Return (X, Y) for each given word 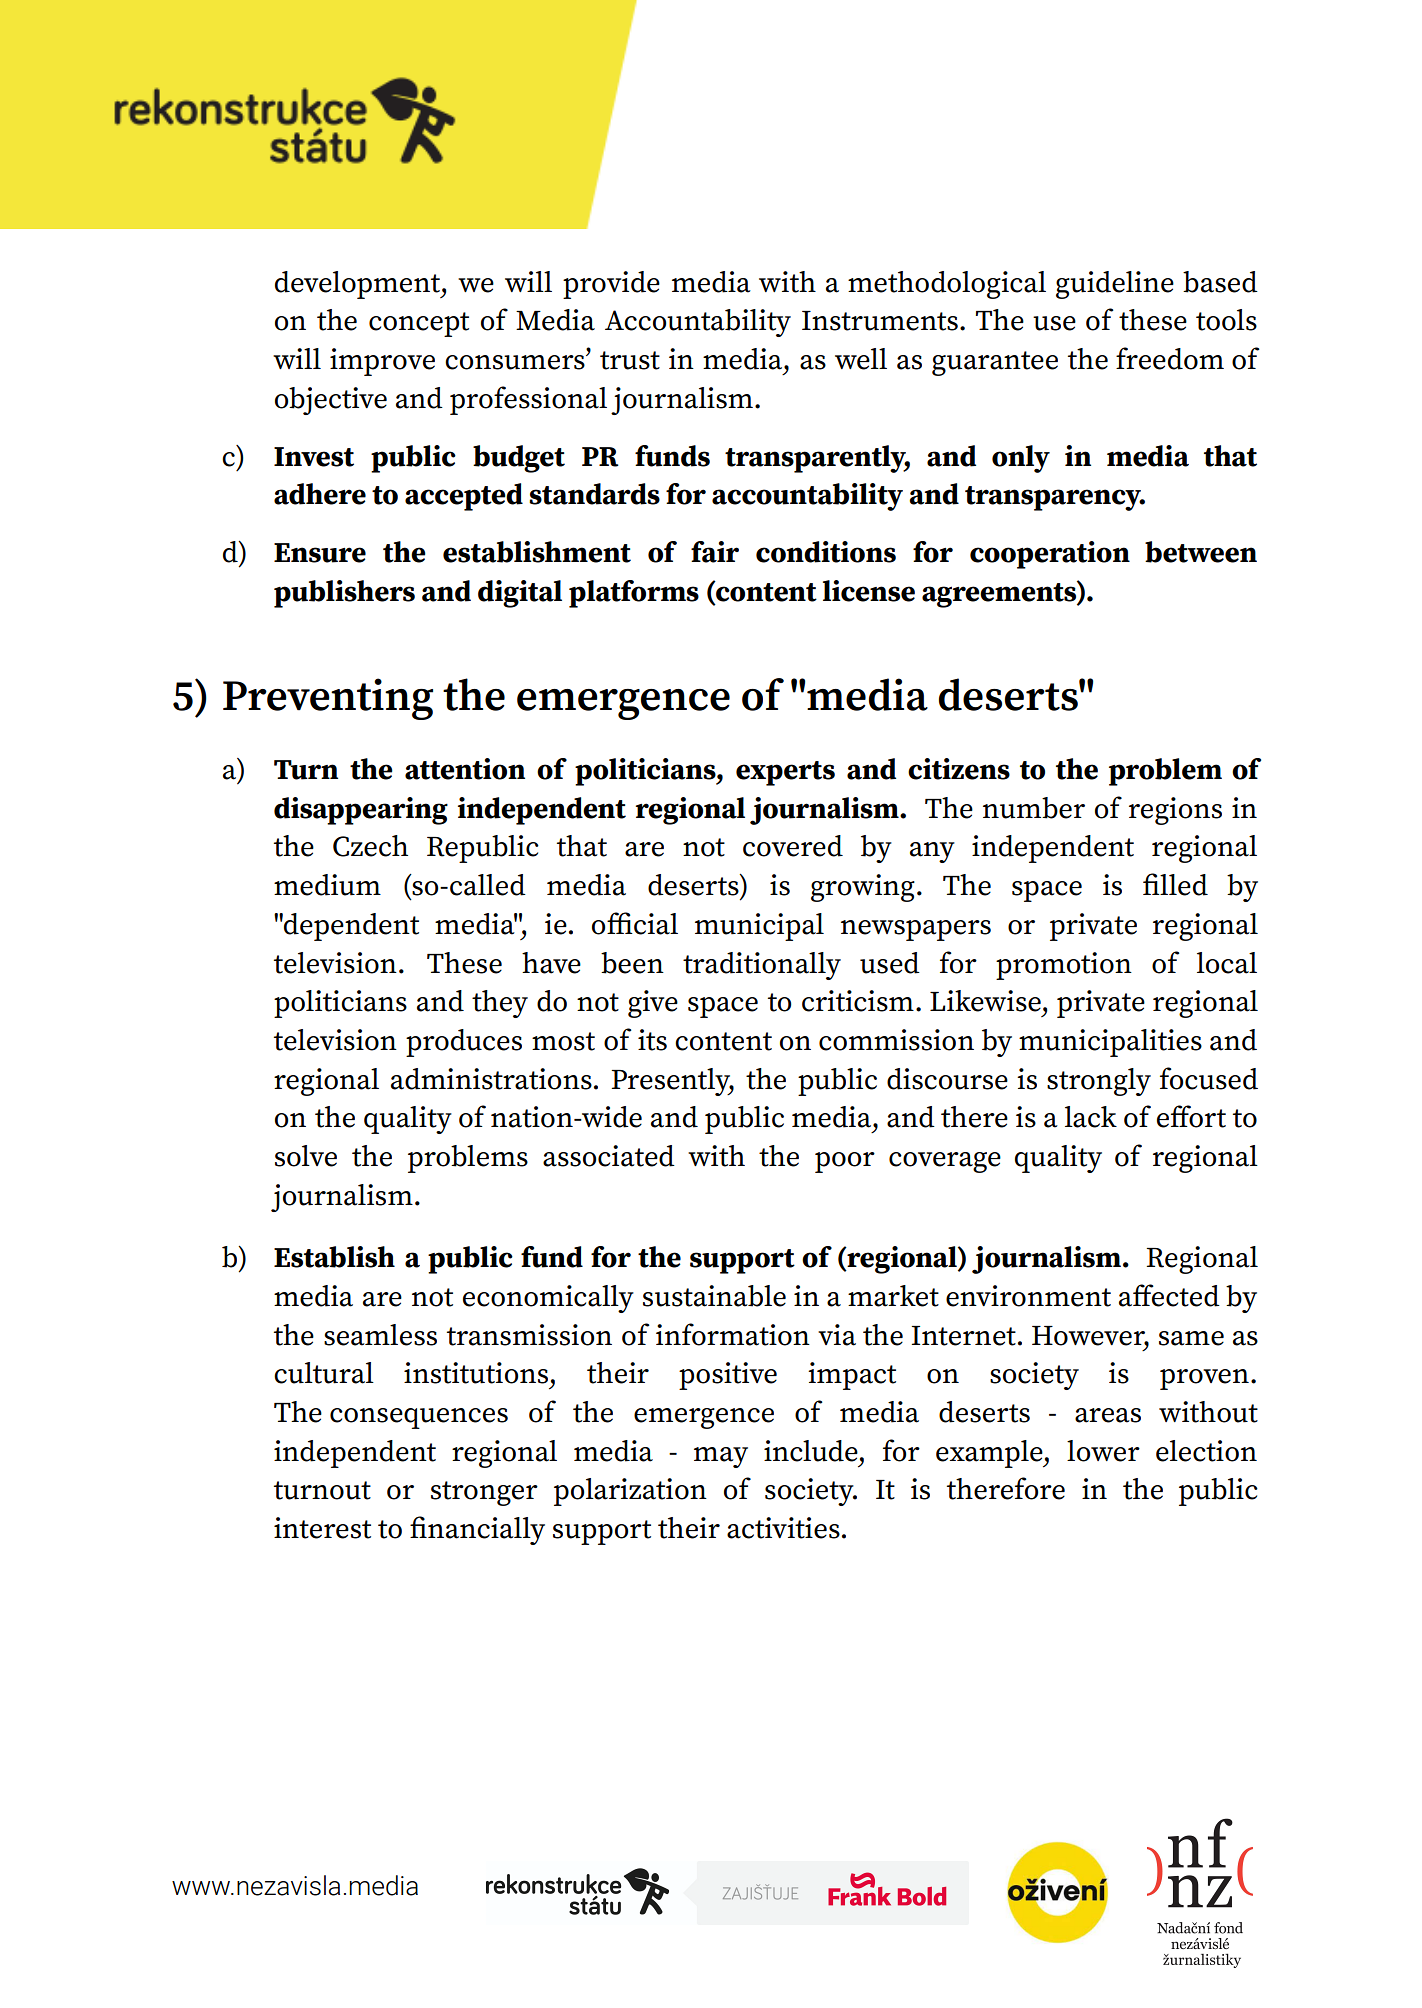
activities (783, 1528)
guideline (1115, 285)
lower (1103, 1451)
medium (327, 885)
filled (1175, 884)
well (861, 359)
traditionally (762, 966)
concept (419, 324)
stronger (484, 1493)
